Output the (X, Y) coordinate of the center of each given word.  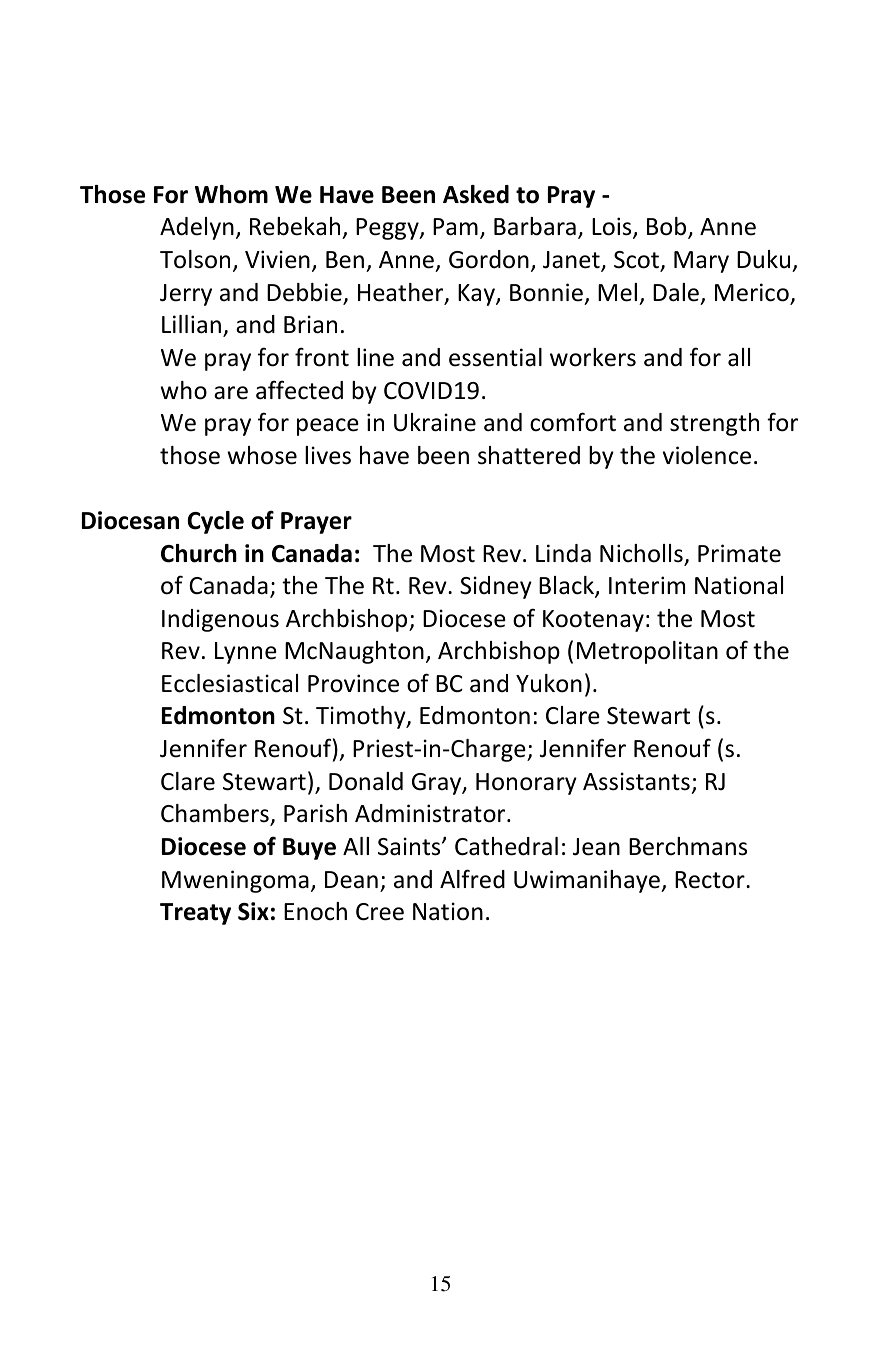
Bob (668, 228)
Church (199, 553)
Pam (455, 227)
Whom (231, 194)
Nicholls (642, 554)
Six (253, 911)
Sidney (496, 587)
